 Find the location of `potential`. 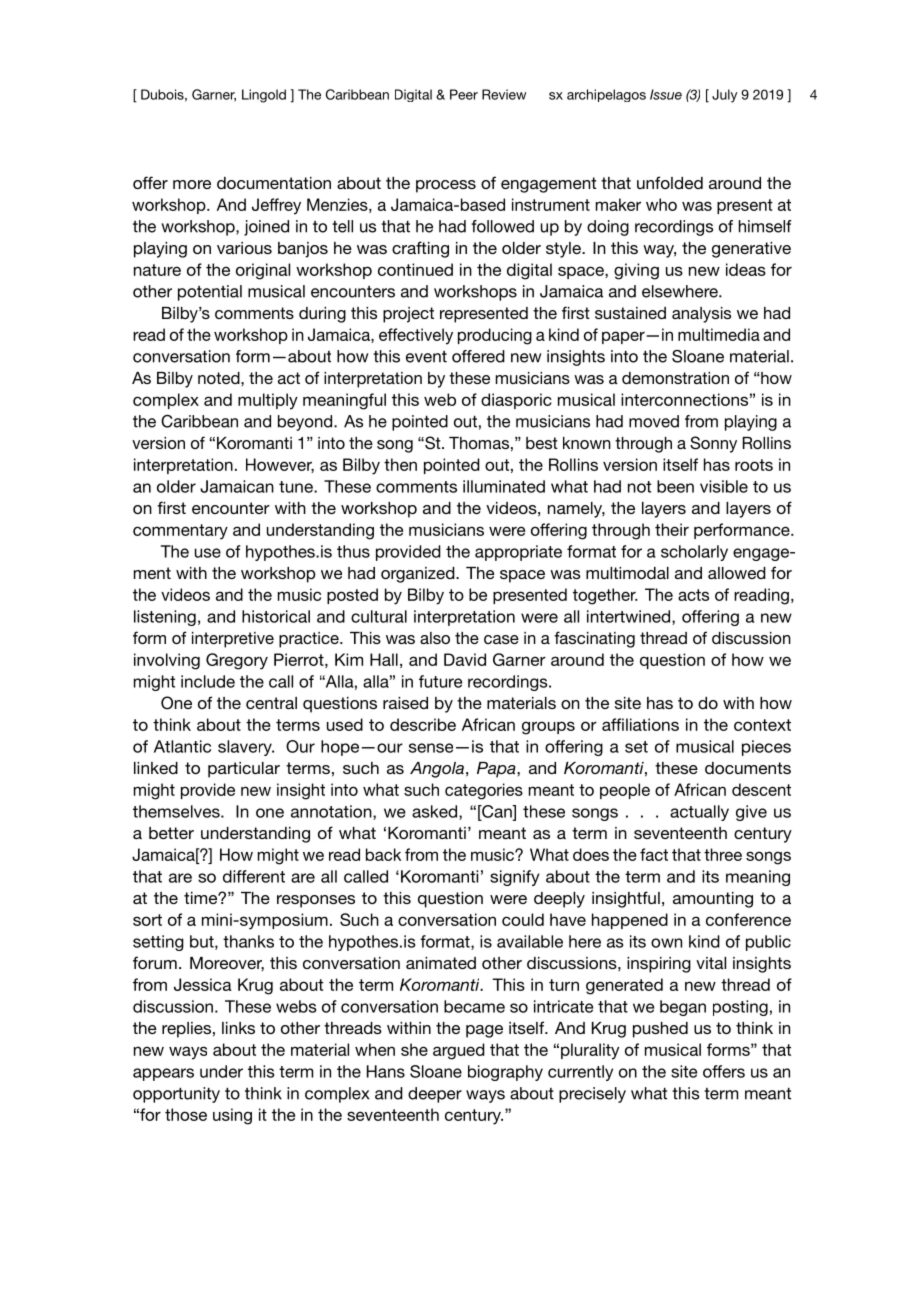

potential is located at coordinates (210, 293).
